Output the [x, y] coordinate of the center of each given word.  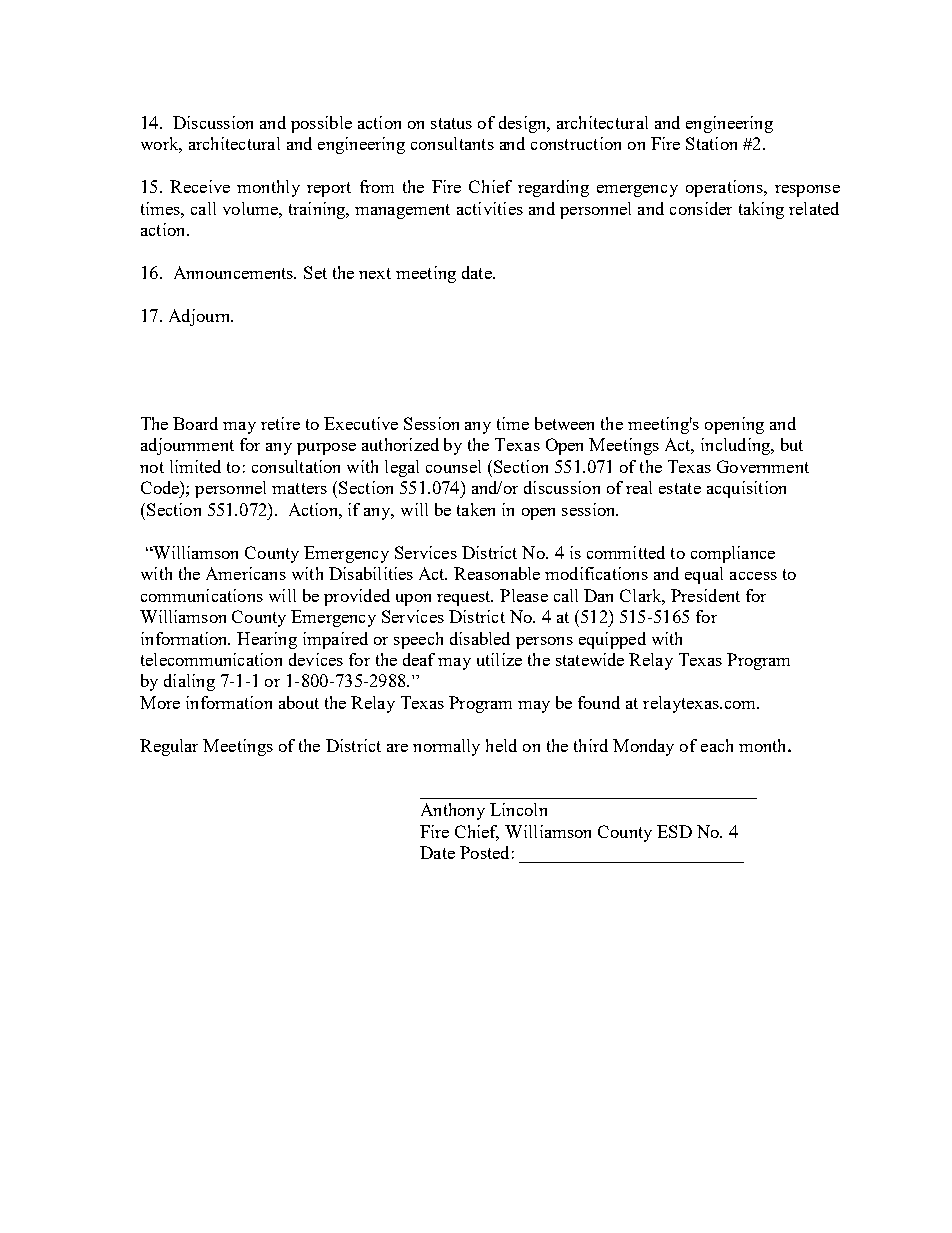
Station [711, 143]
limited [195, 466]
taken [476, 509]
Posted [484, 852]
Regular [169, 747]
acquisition [746, 489]
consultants [452, 143]
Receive [200, 186]
